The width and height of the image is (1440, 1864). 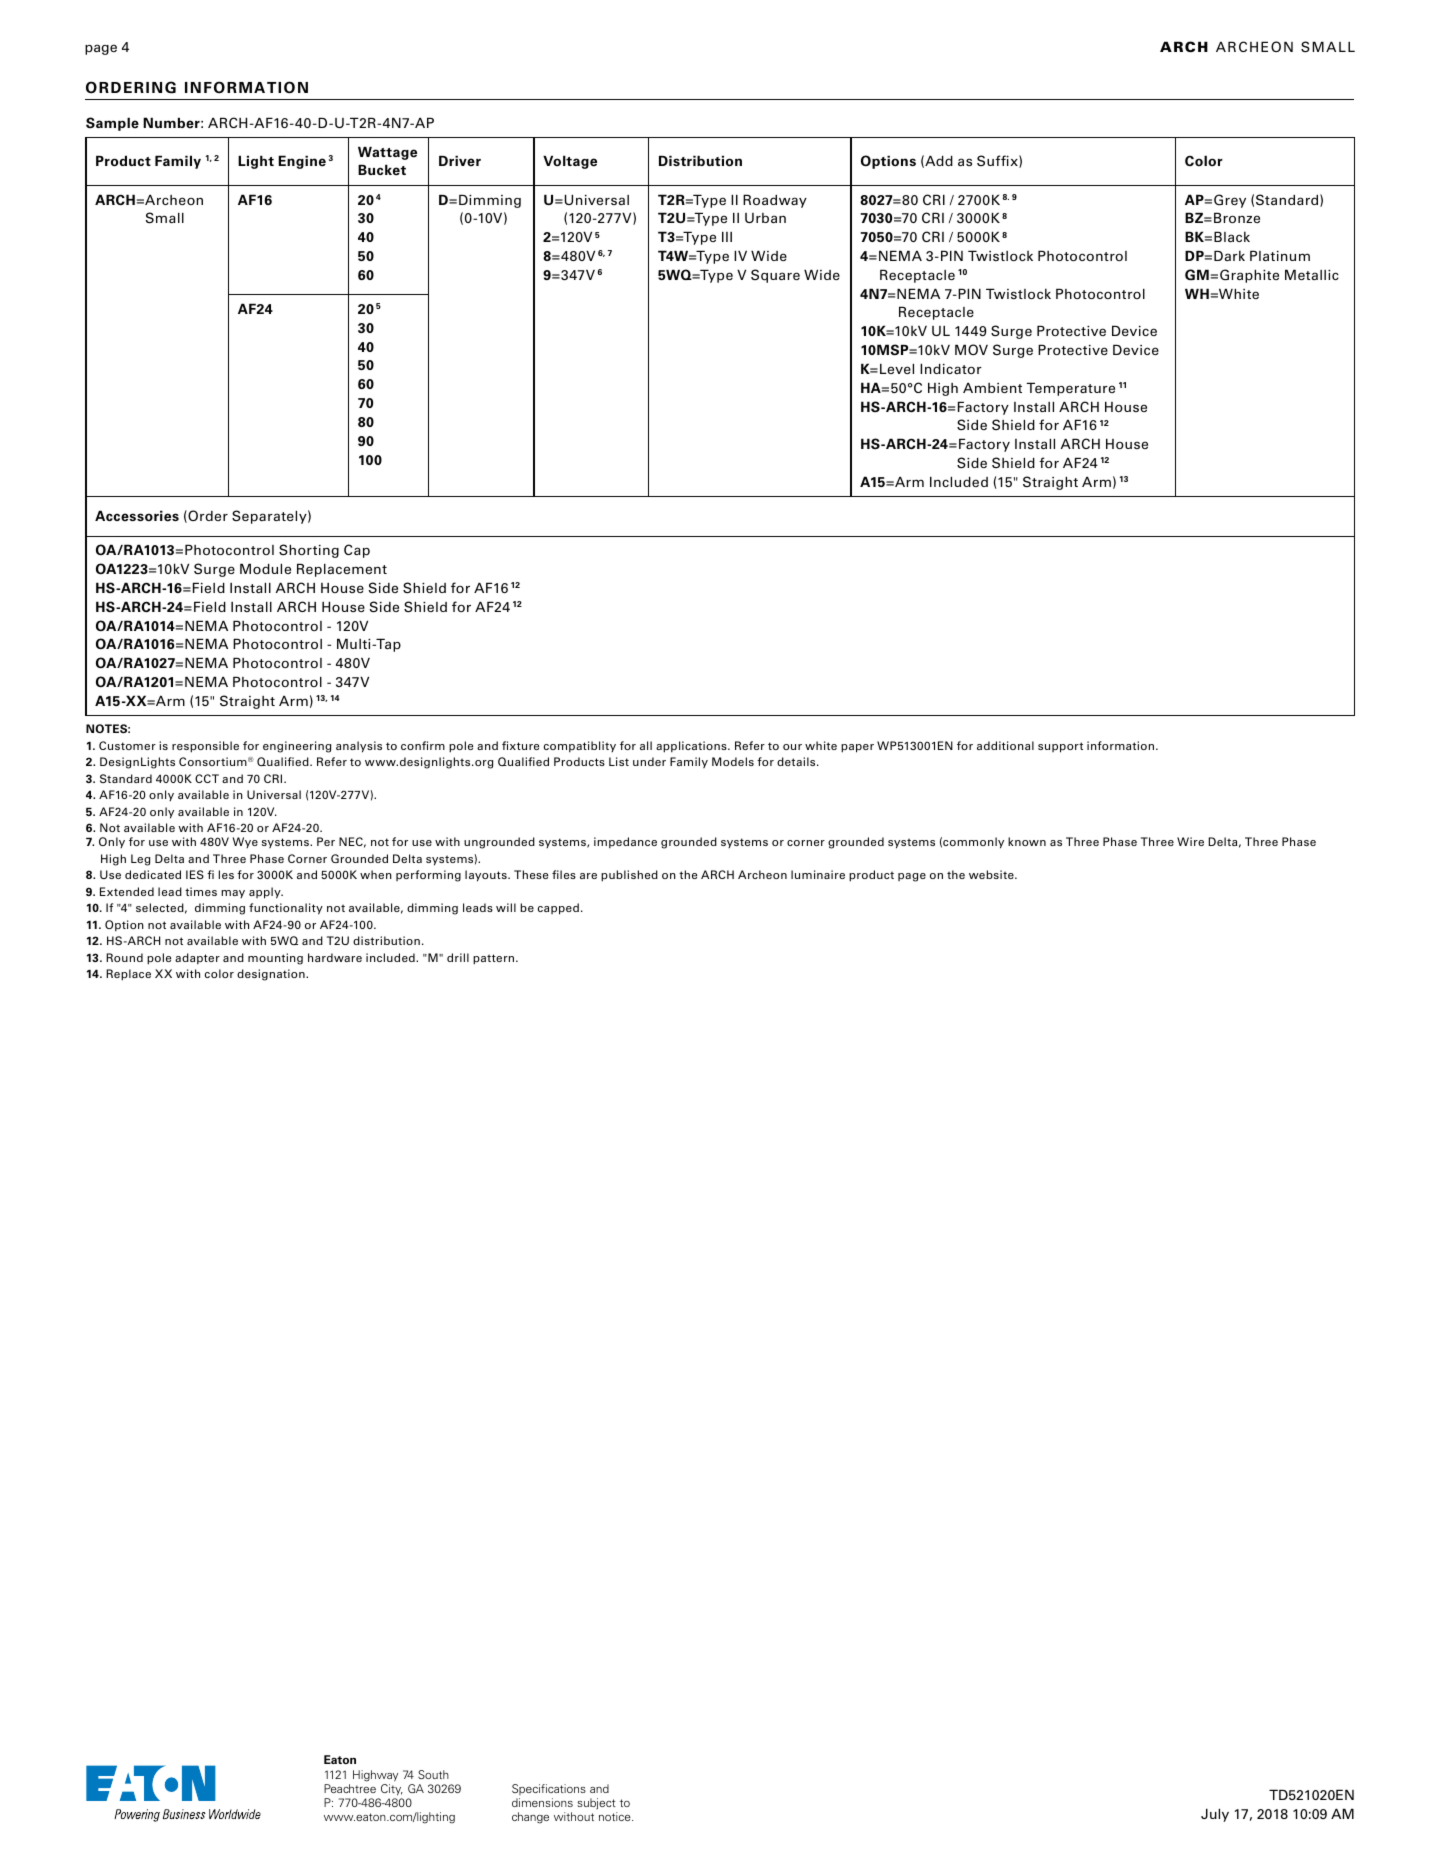 What do you see at coordinates (309, 551) in the image?
I see `Shorting` at bounding box center [309, 551].
